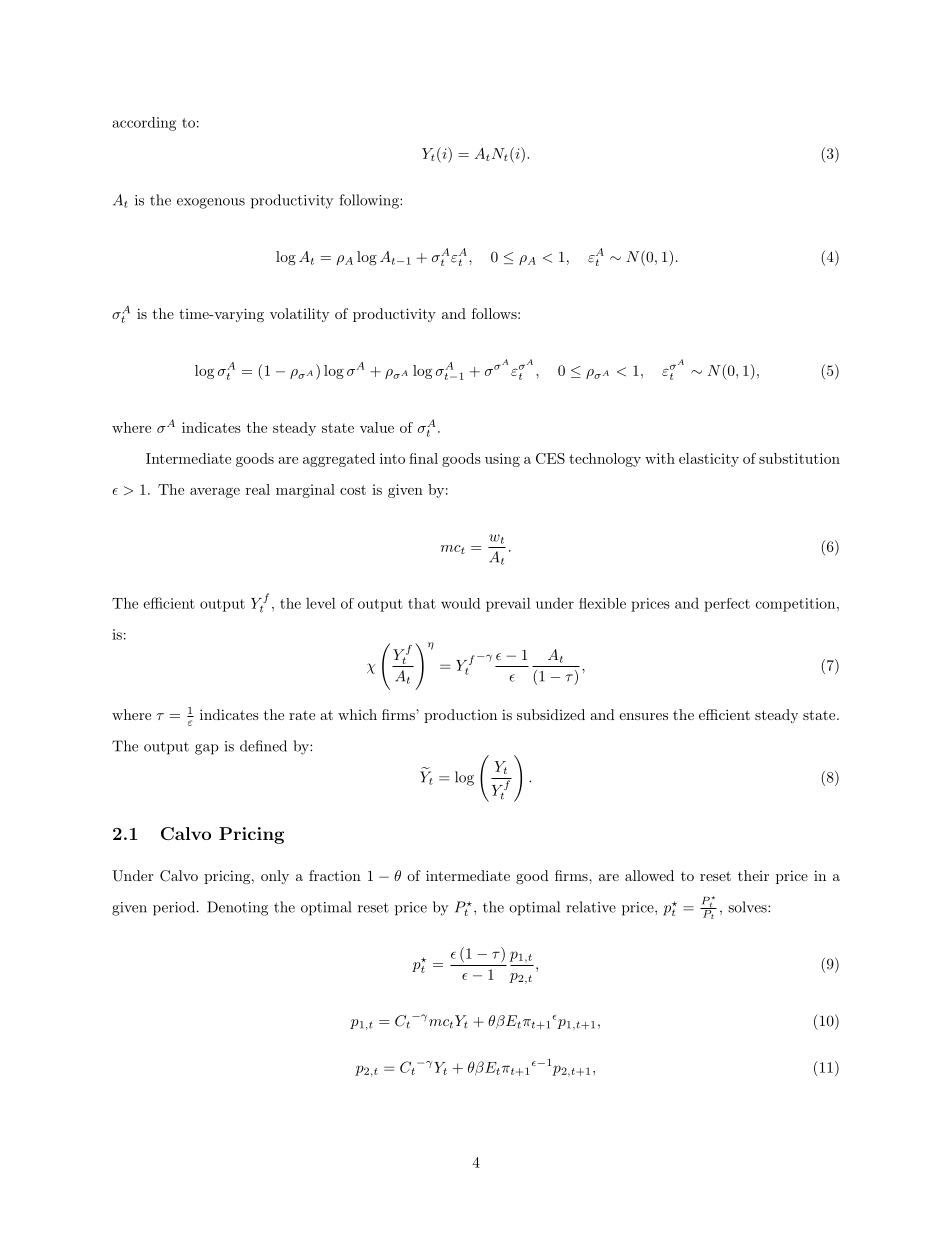 The width and height of the screenshot is (952, 1233). I want to click on according, so click(144, 124).
